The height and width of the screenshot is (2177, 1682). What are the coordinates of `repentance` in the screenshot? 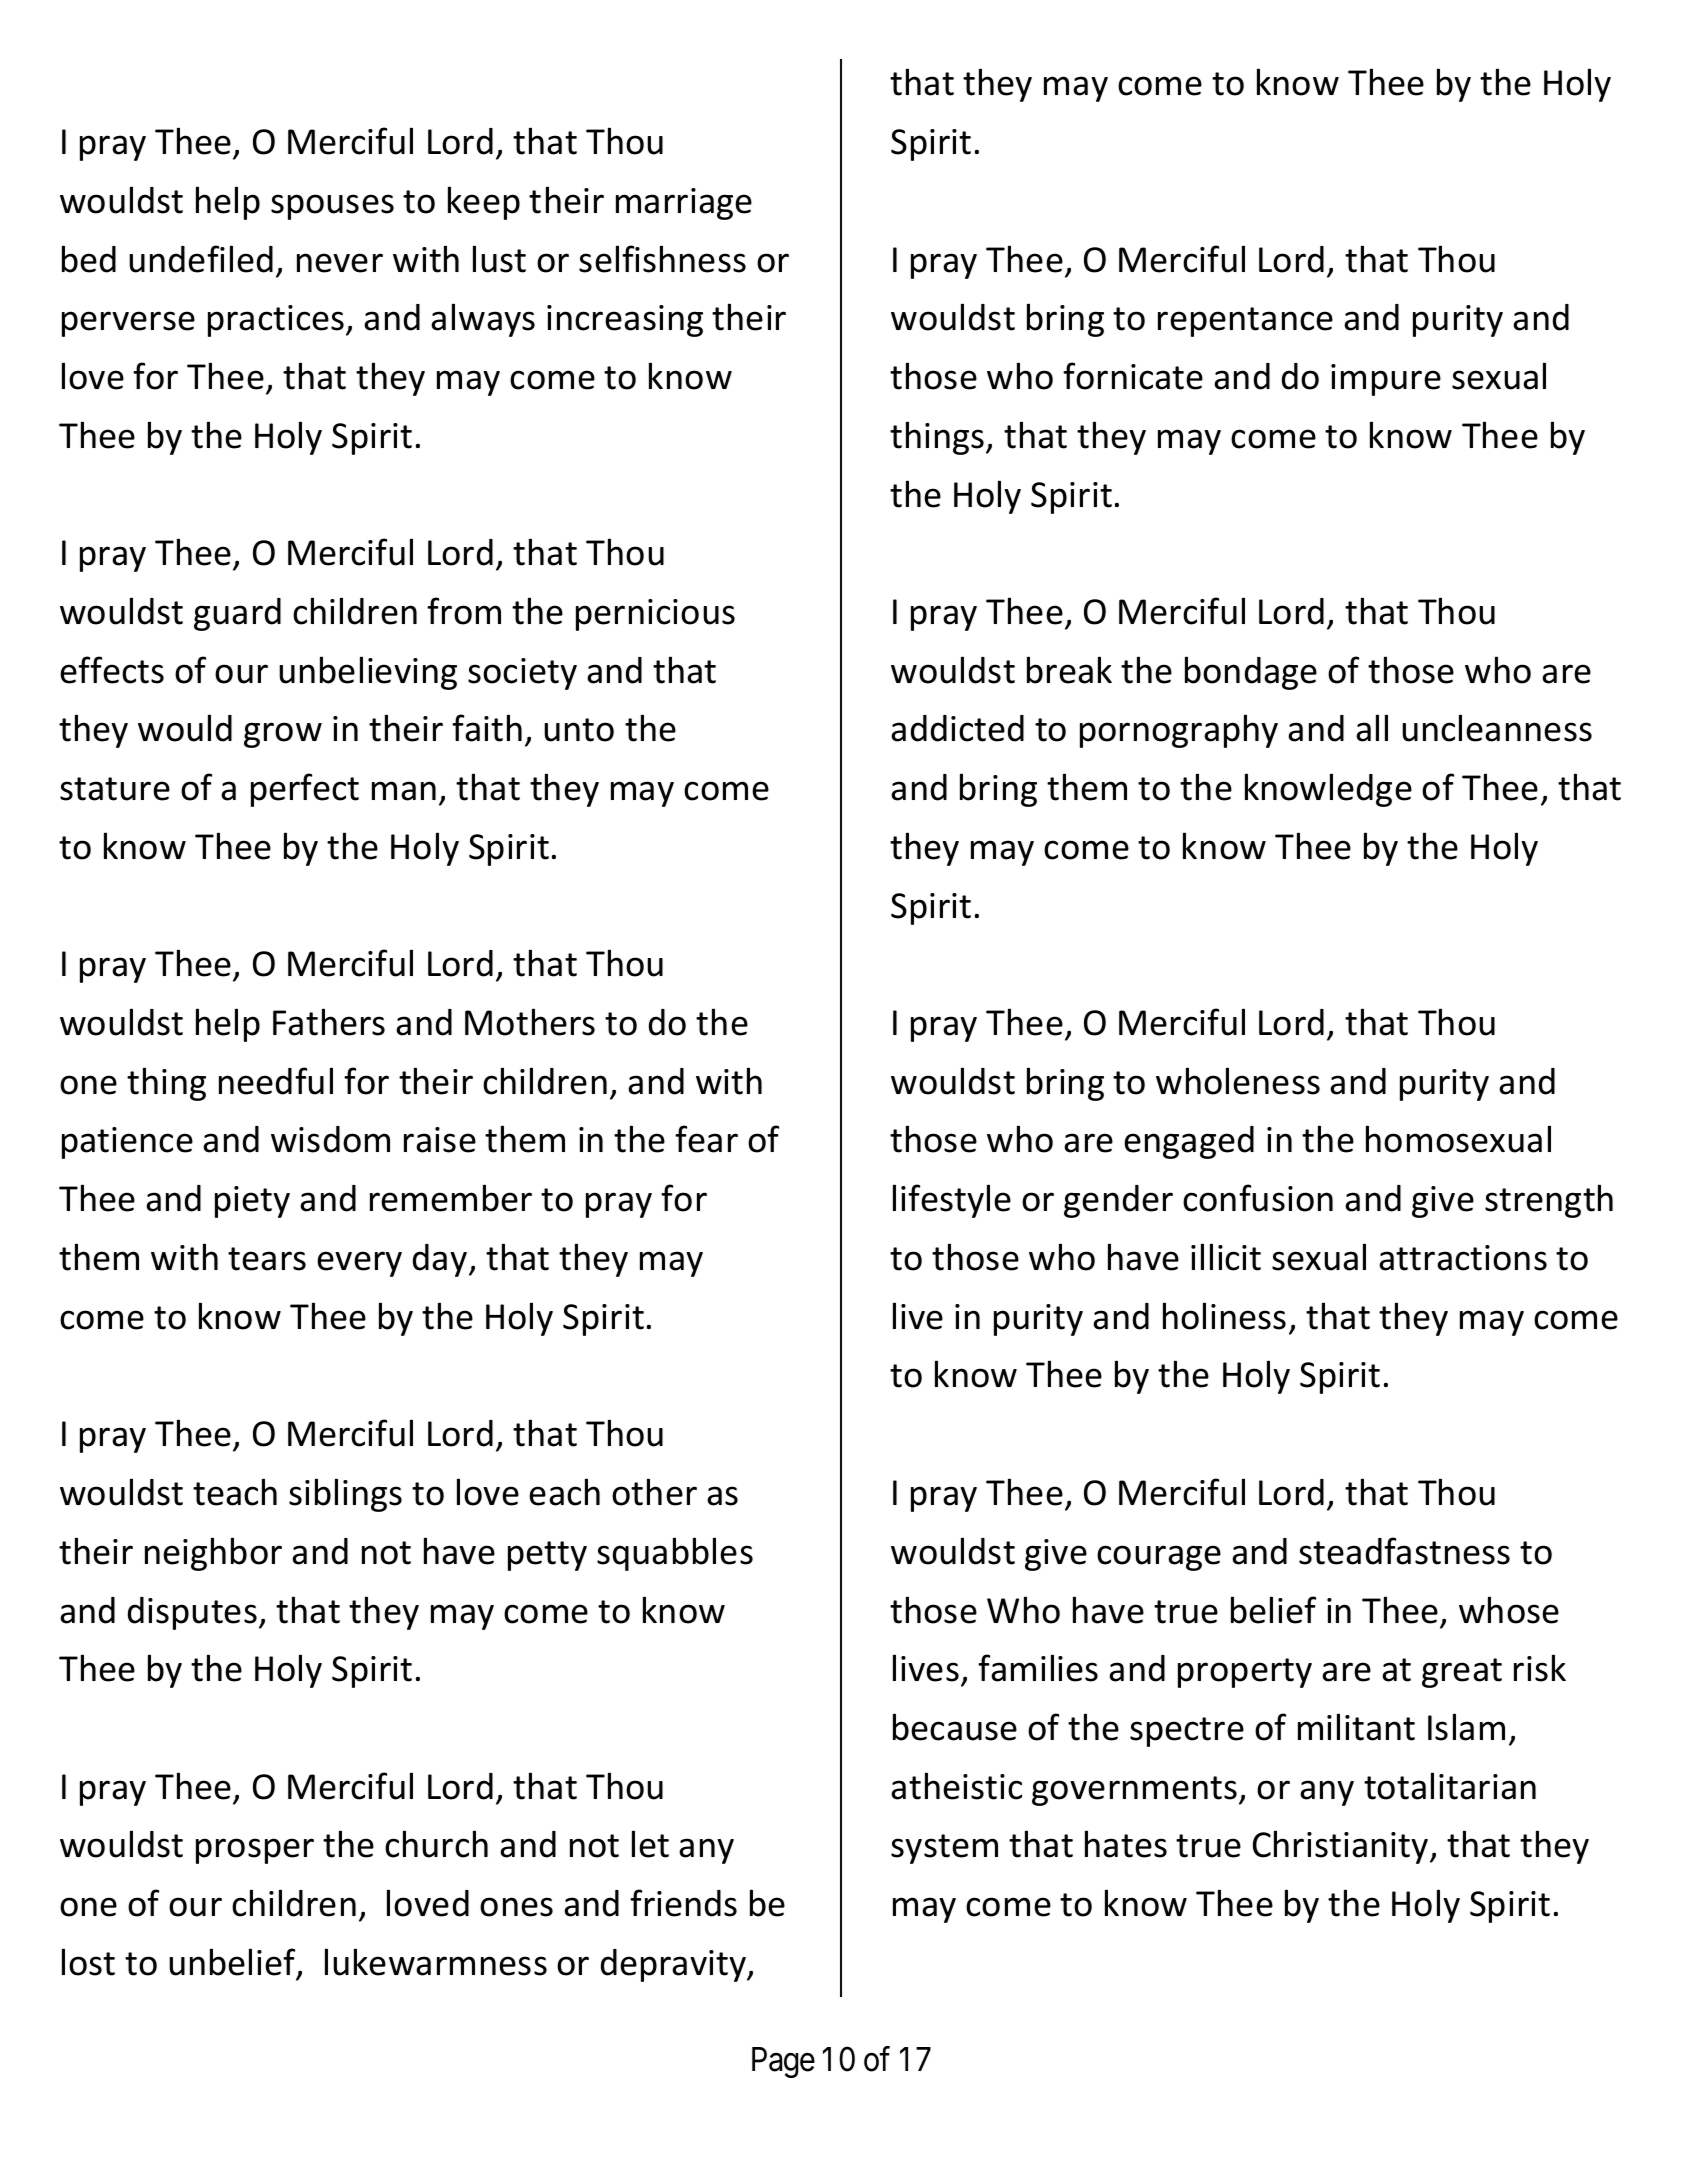 It's located at (1245, 322).
